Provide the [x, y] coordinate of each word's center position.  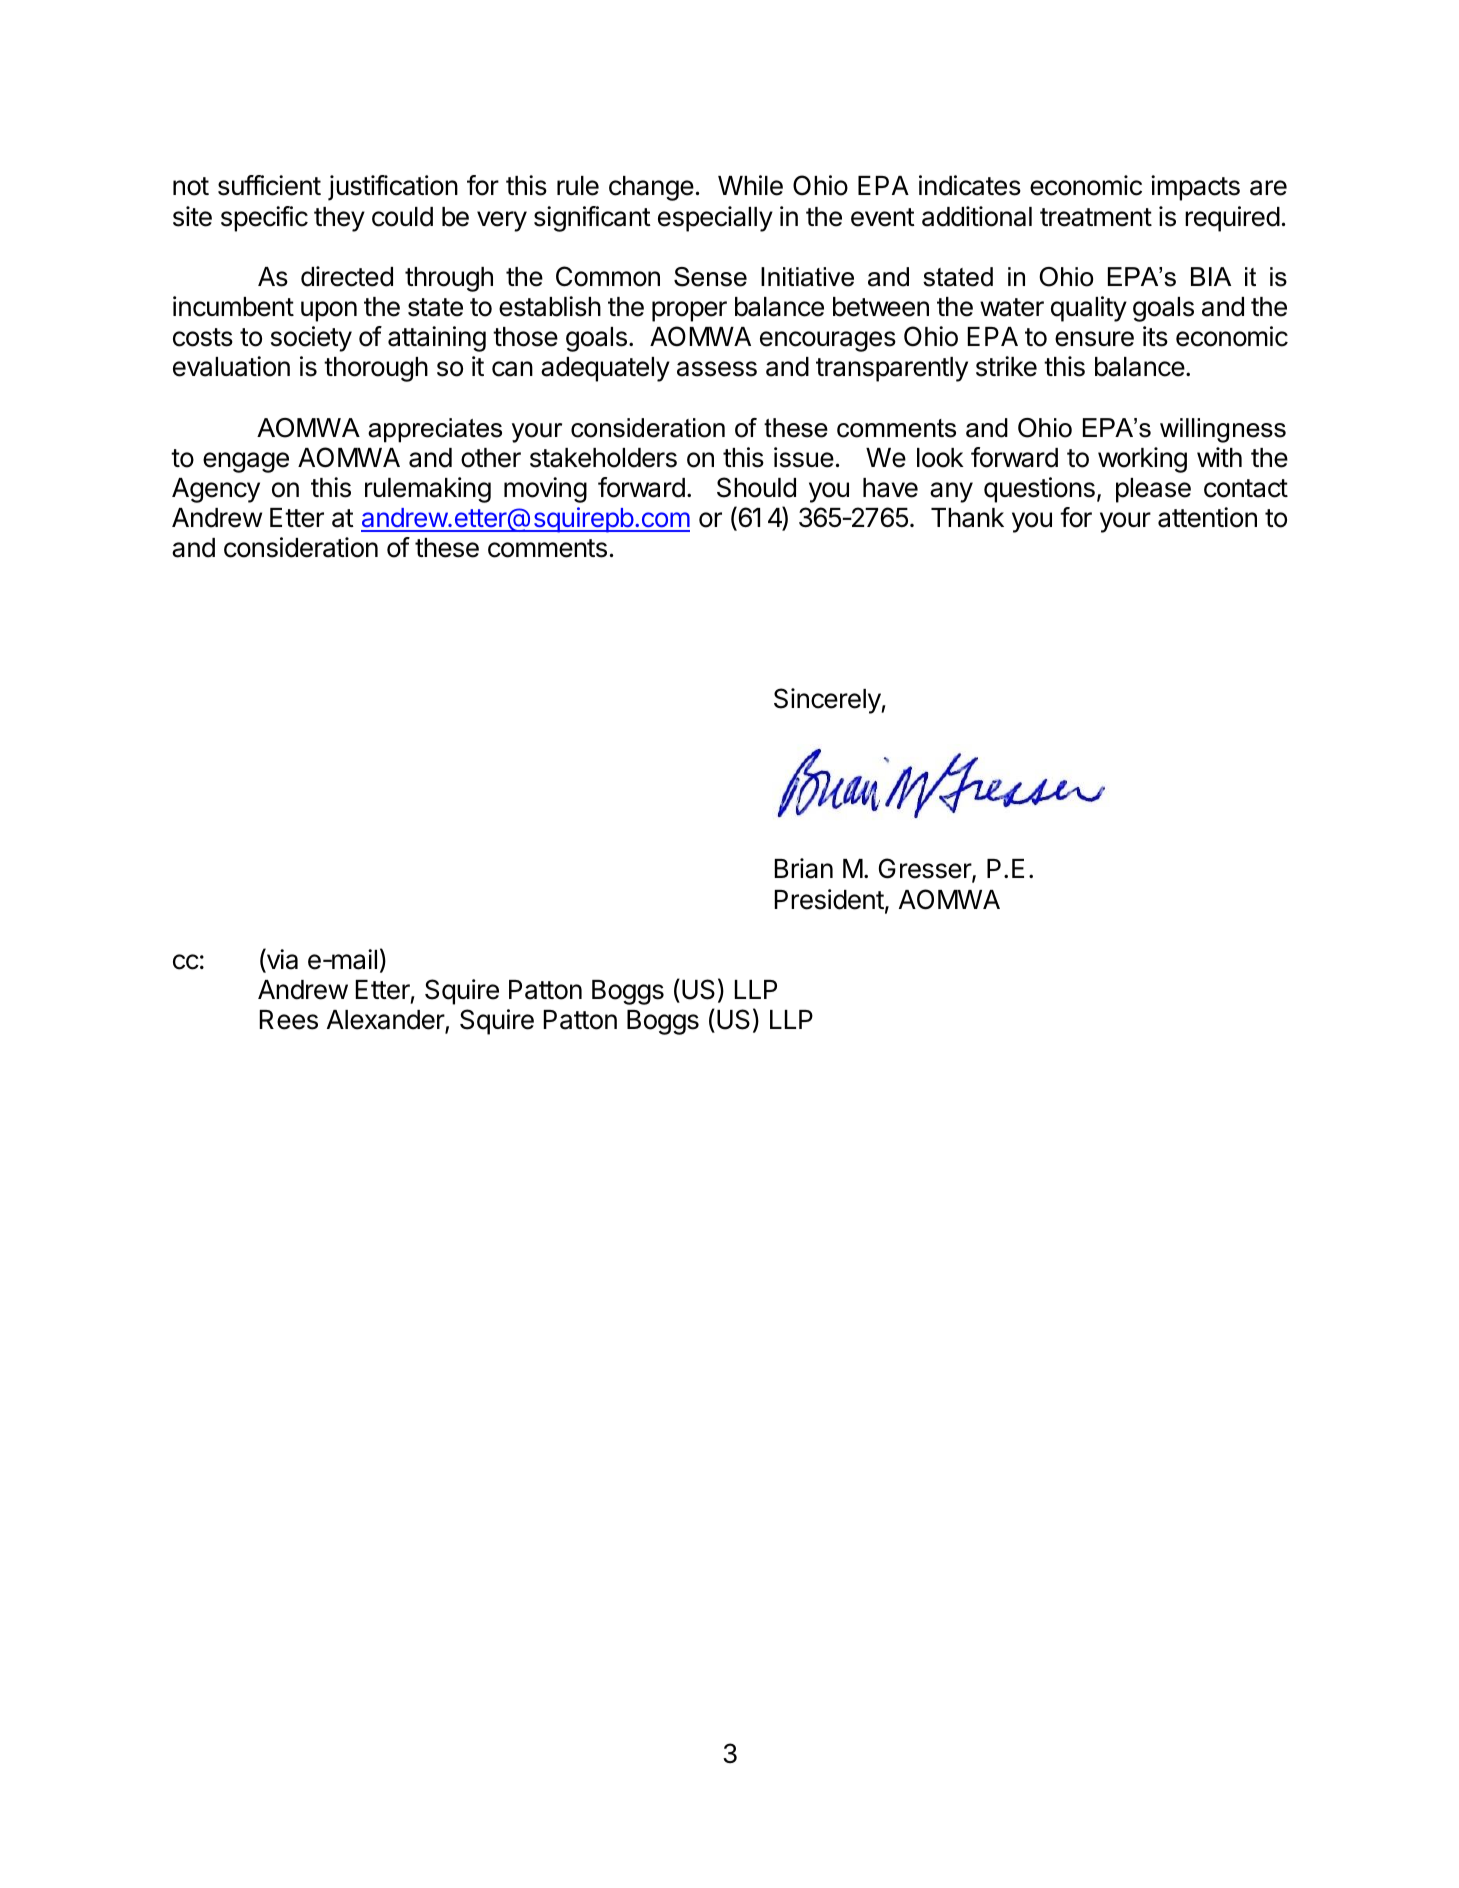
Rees [289, 1020]
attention [1207, 517]
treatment [1096, 217]
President [829, 899]
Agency [216, 490]
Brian [804, 868]
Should [756, 487]
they [339, 219]
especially [715, 219]
